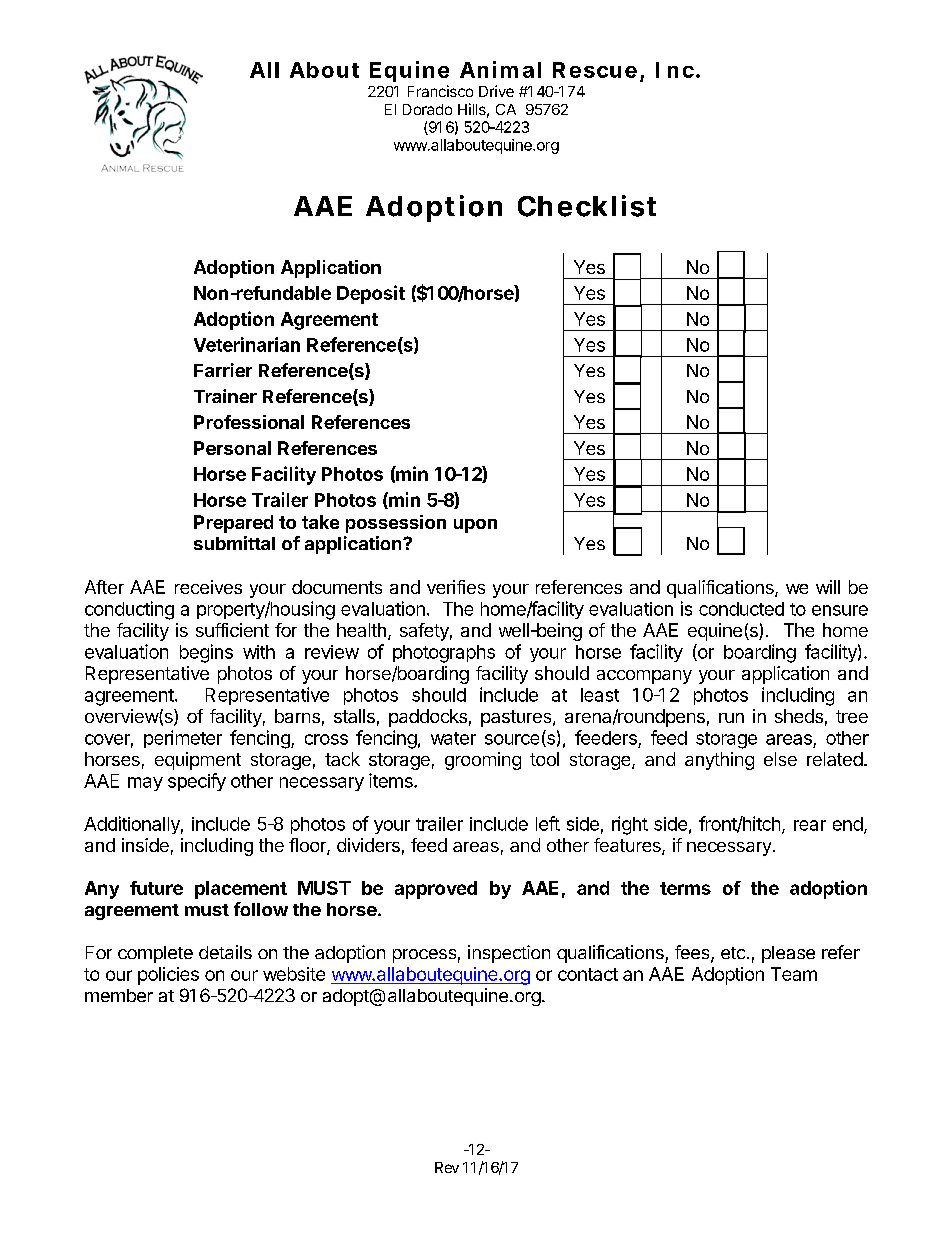 The image size is (952, 1233). I want to click on upon, so click(475, 526).
